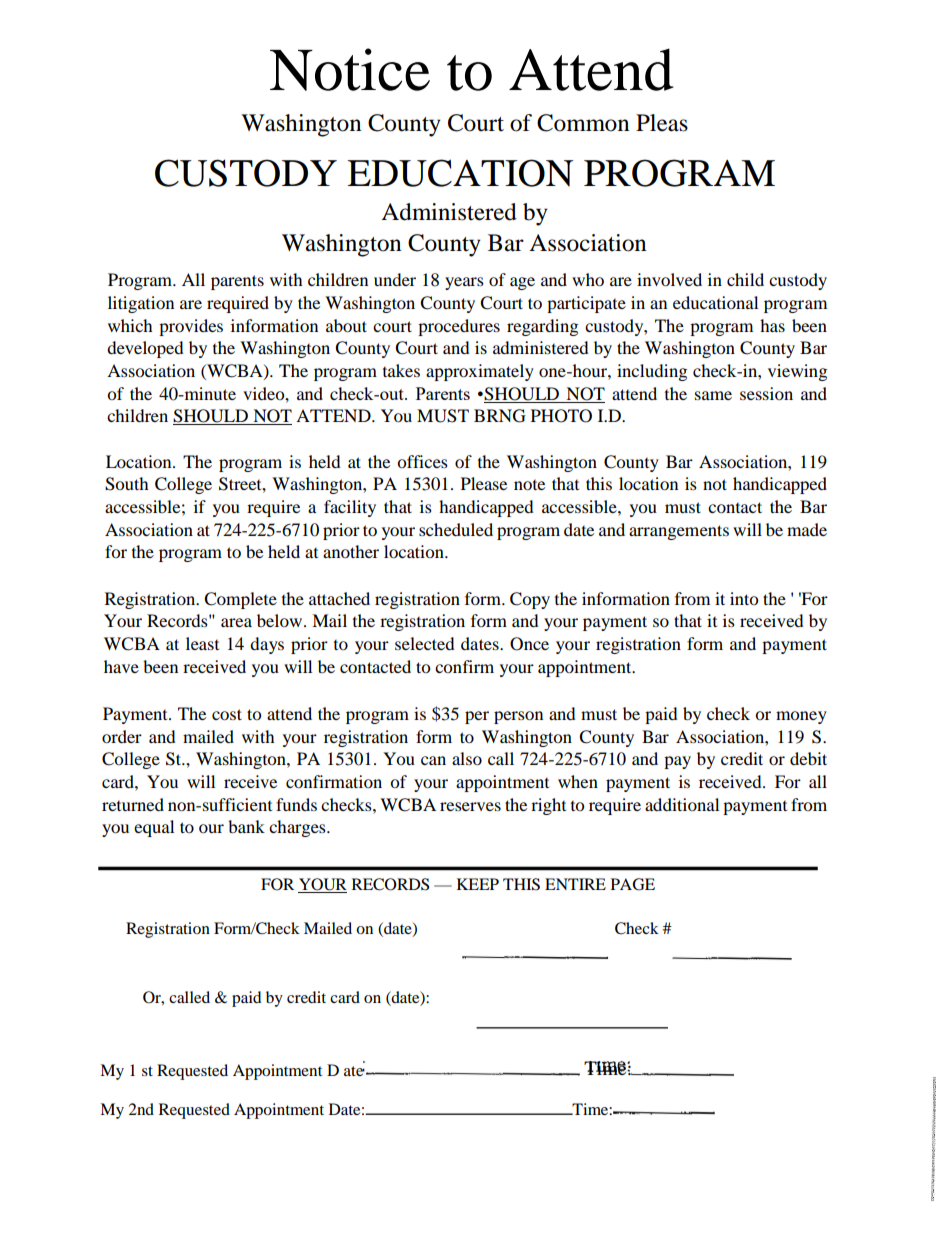 The width and height of the screenshot is (952, 1233). I want to click on South, so click(127, 484).
